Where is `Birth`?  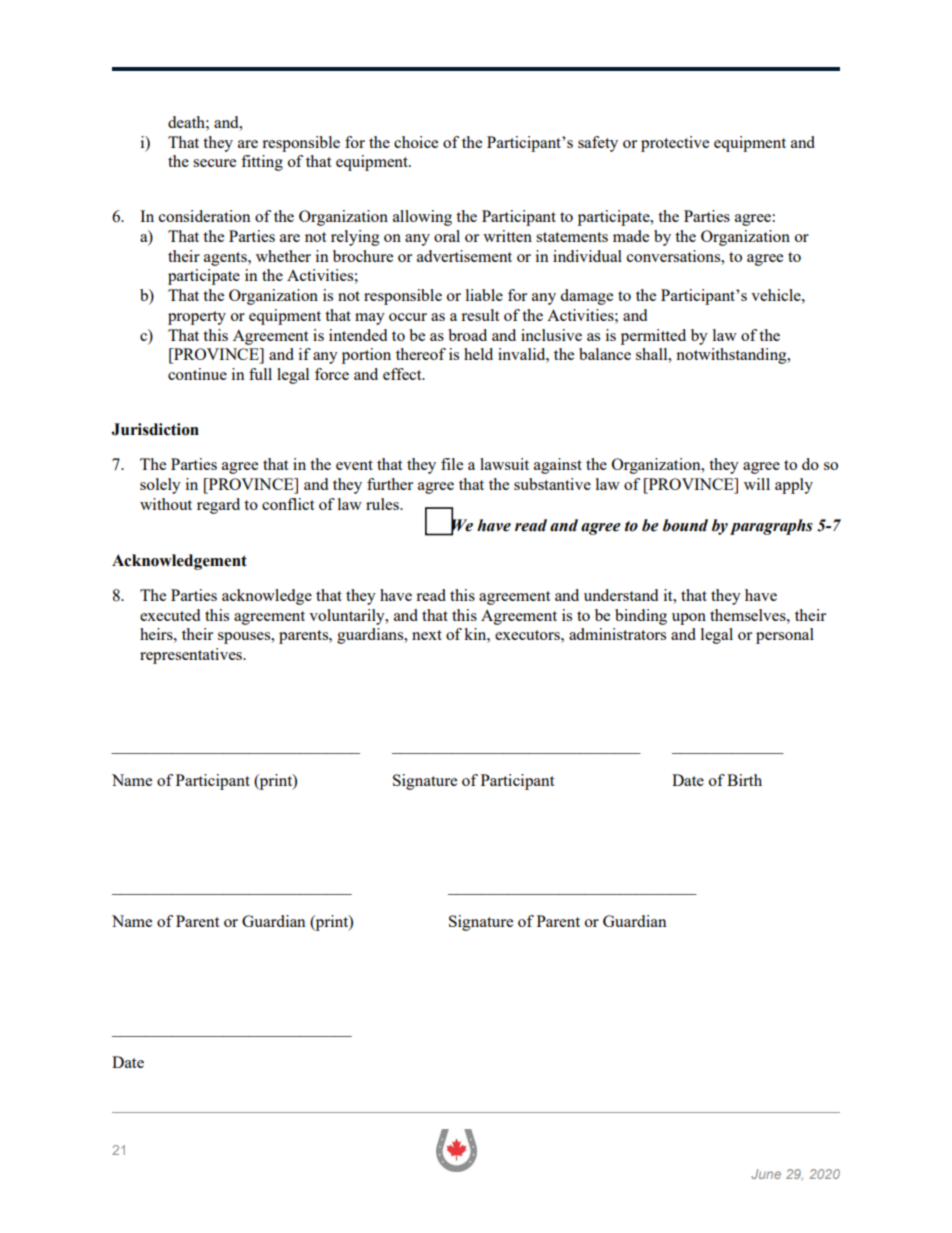 Birth is located at coordinates (744, 780).
